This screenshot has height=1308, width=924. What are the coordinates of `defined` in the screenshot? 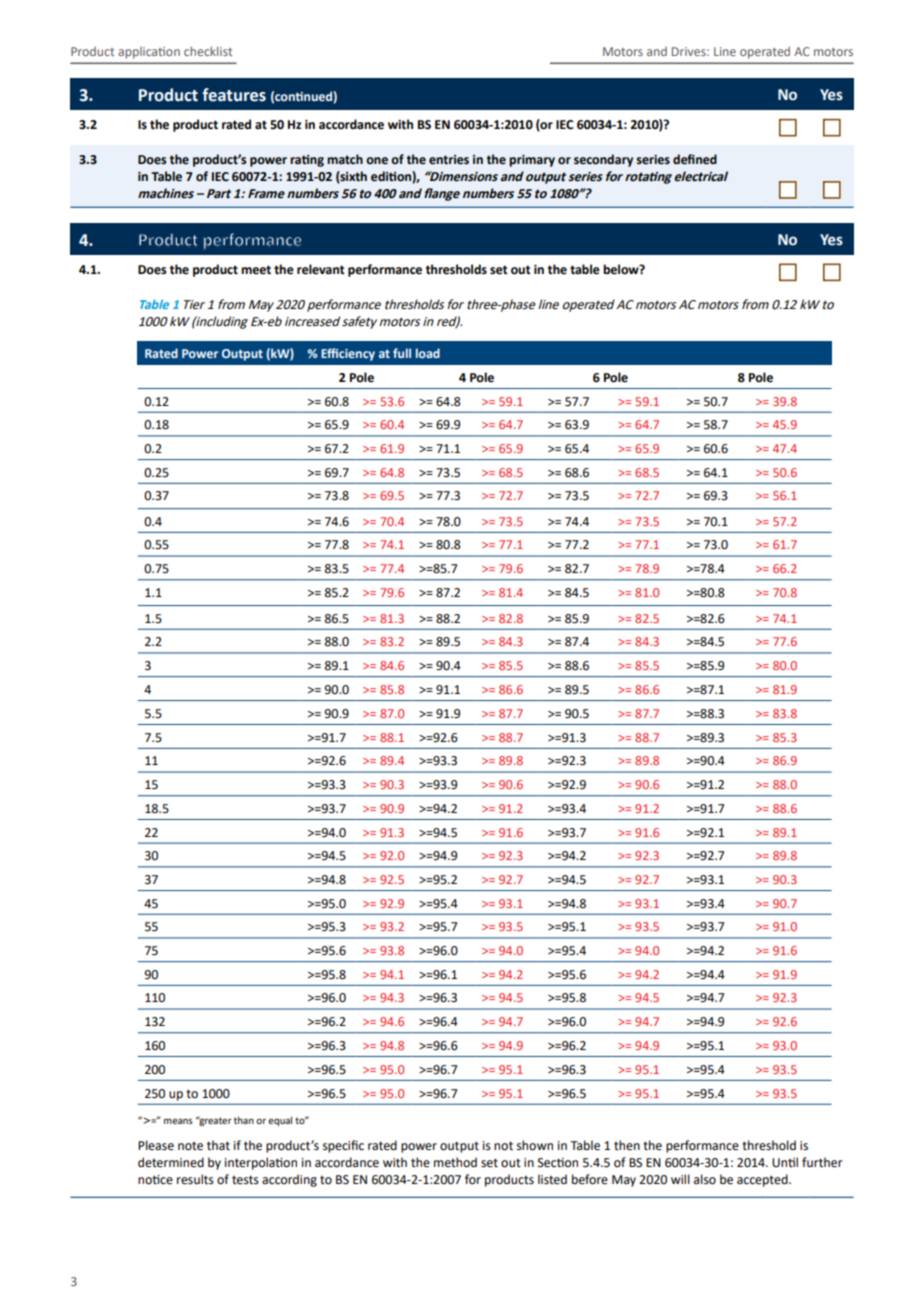 It's located at (695, 159).
